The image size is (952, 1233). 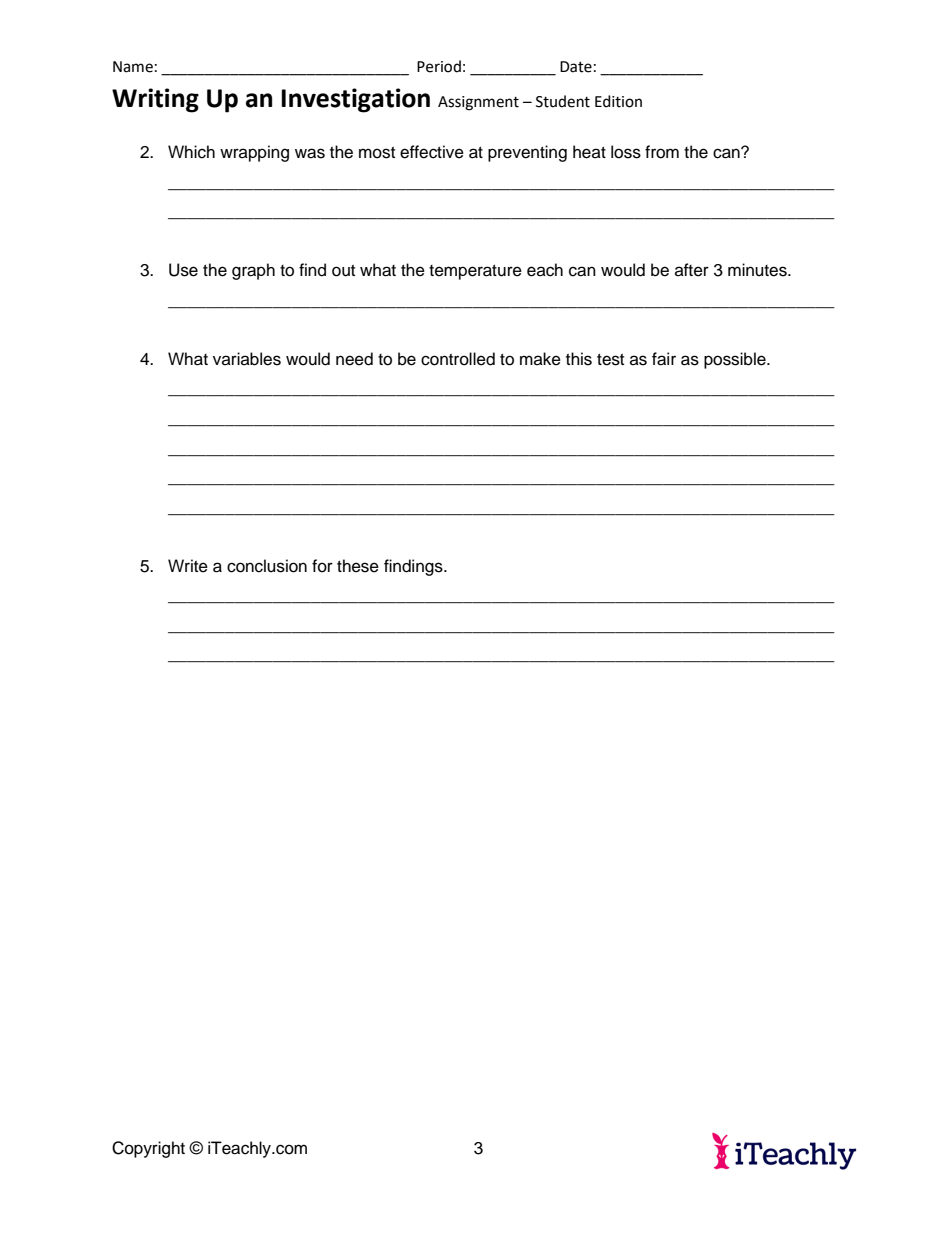 What do you see at coordinates (664, 359) in the screenshot?
I see `fair` at bounding box center [664, 359].
